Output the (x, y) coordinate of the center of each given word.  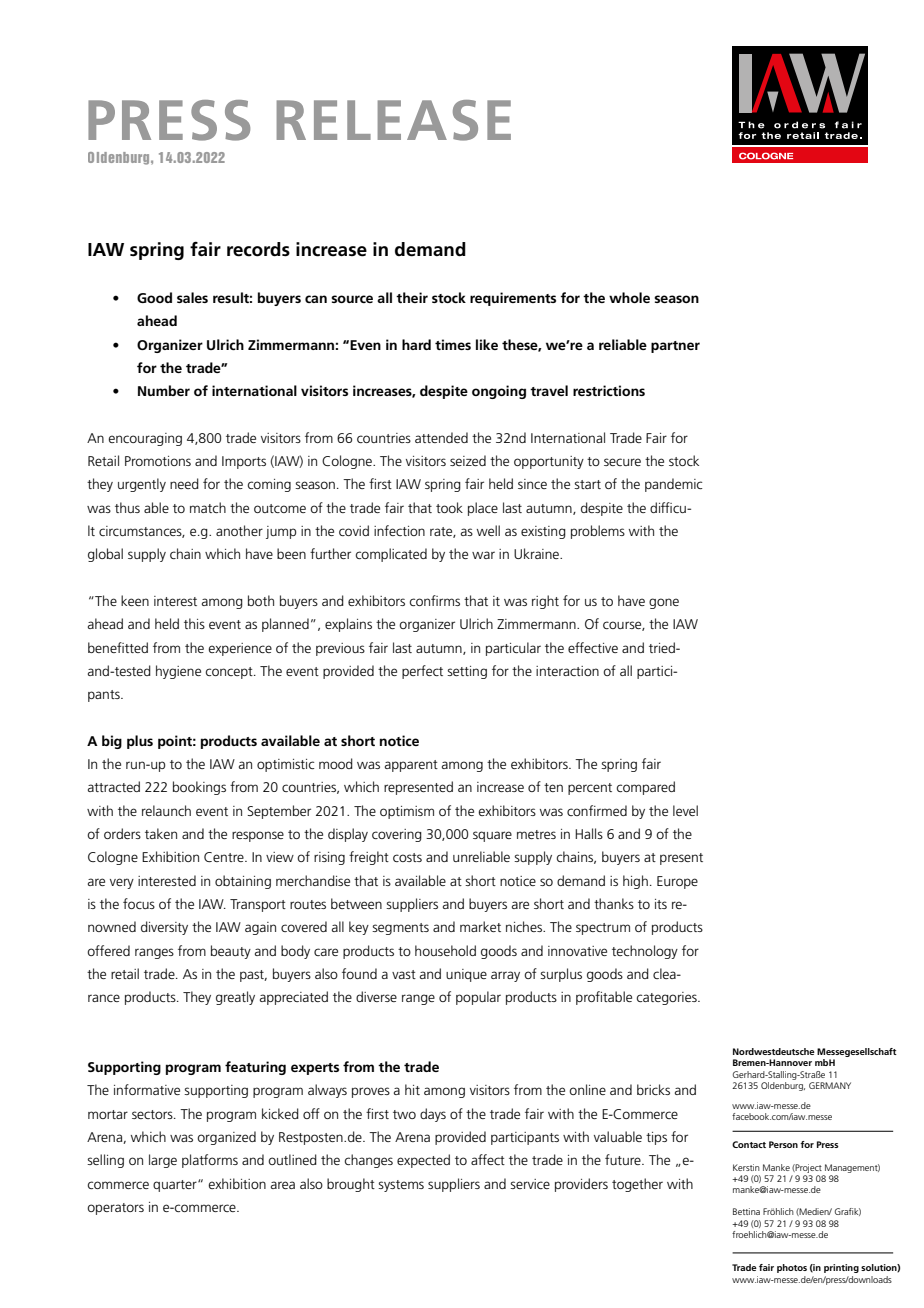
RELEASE (394, 120)
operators (115, 1209)
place (483, 509)
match (208, 507)
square (492, 836)
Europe (677, 882)
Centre (225, 857)
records (258, 249)
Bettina (746, 1211)
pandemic (673, 485)
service (530, 1184)
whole (629, 297)
